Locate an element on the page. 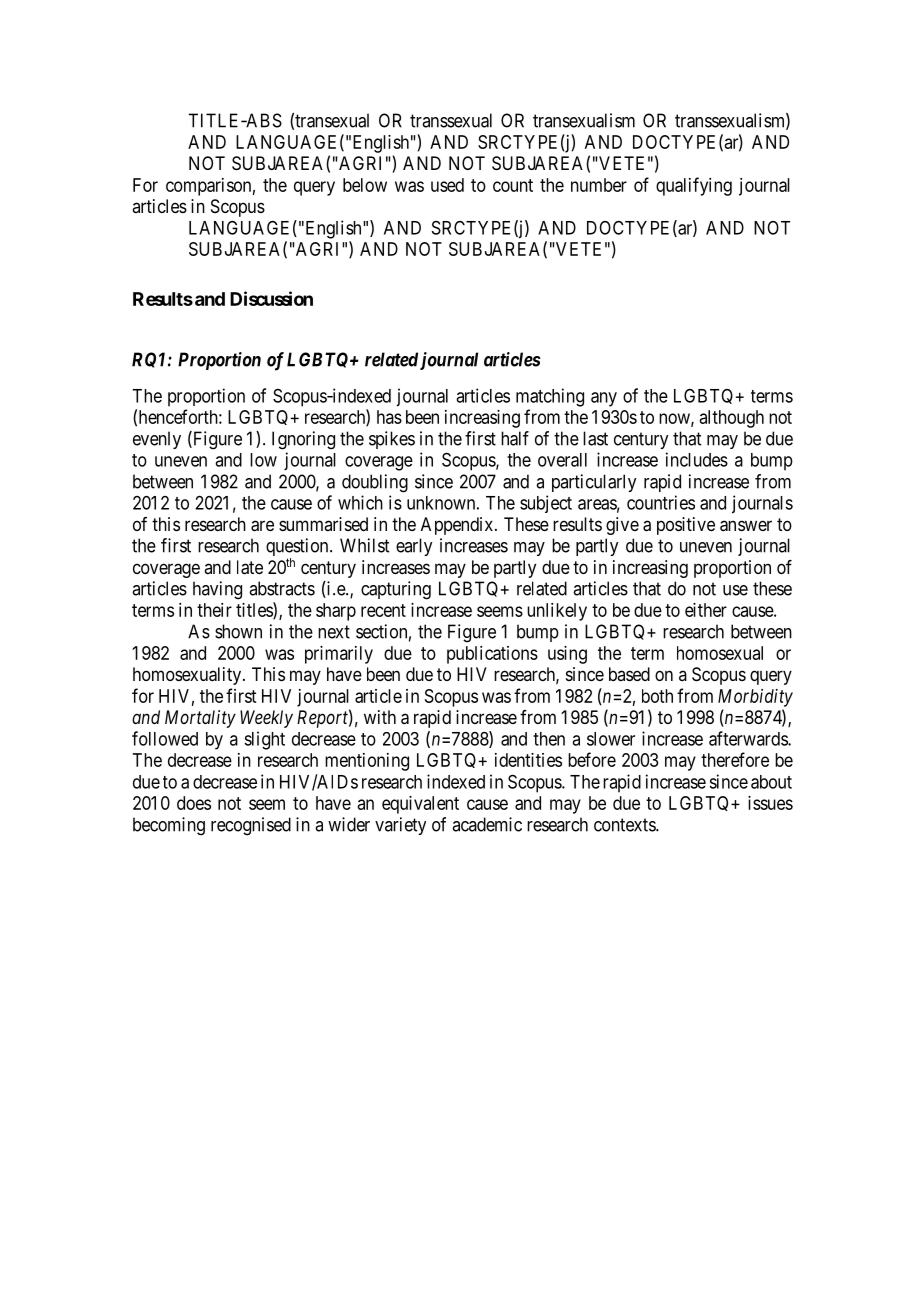 This page has width=924, height=1308. below is located at coordinates (365, 185).
